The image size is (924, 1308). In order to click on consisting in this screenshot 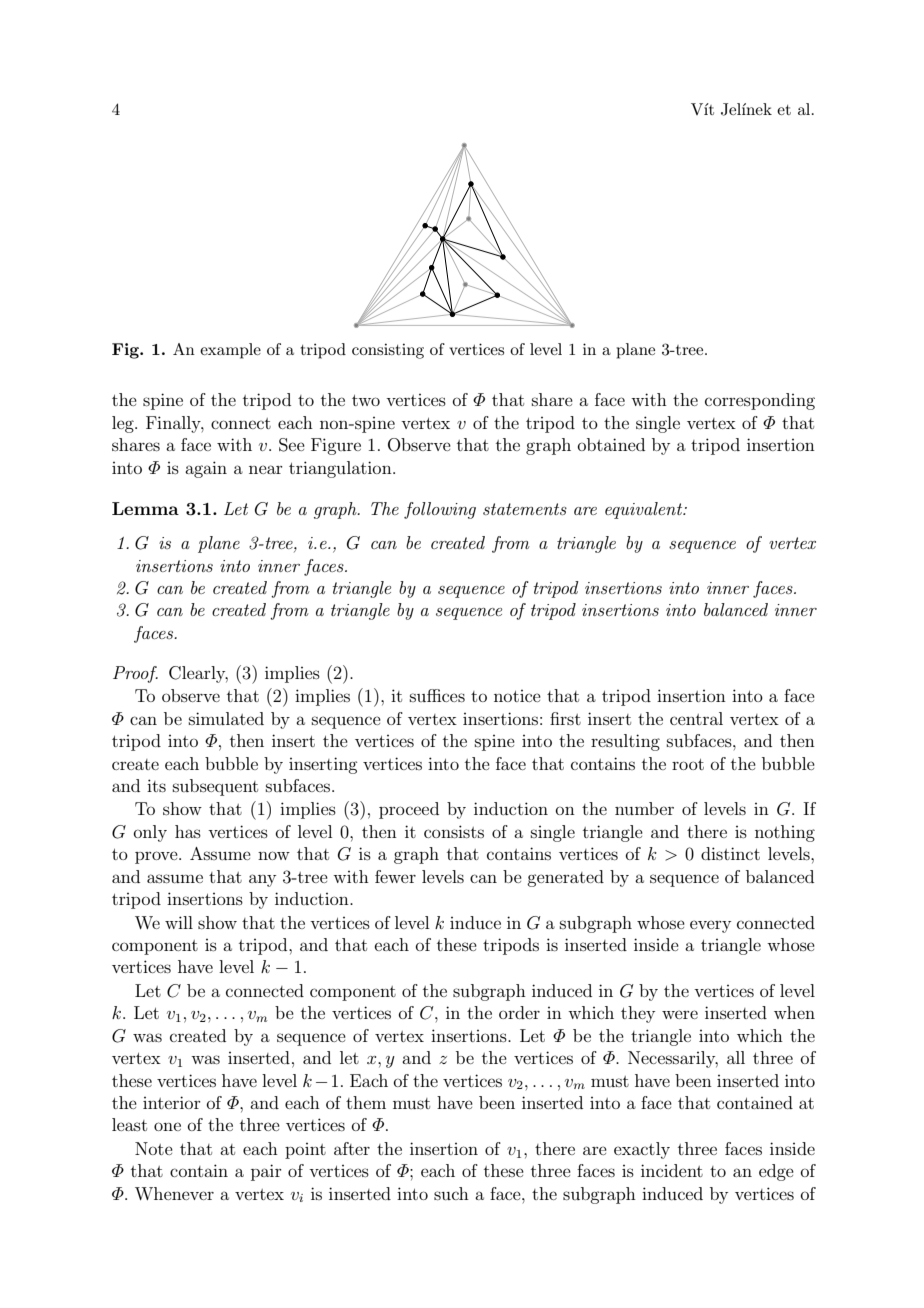, I will do `click(388, 351)`.
